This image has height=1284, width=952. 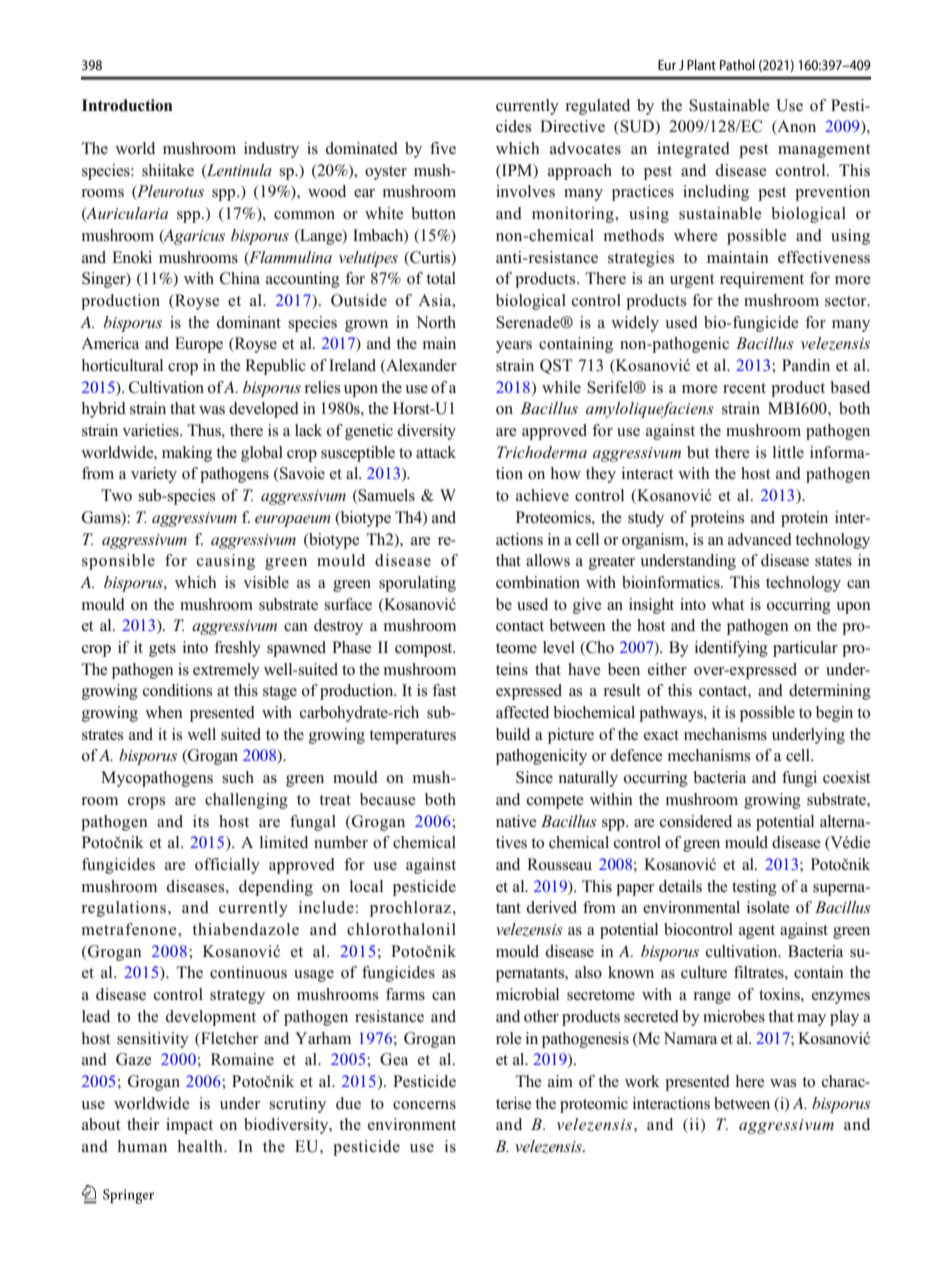 What do you see at coordinates (162, 650) in the image?
I see `gets` at bounding box center [162, 650].
